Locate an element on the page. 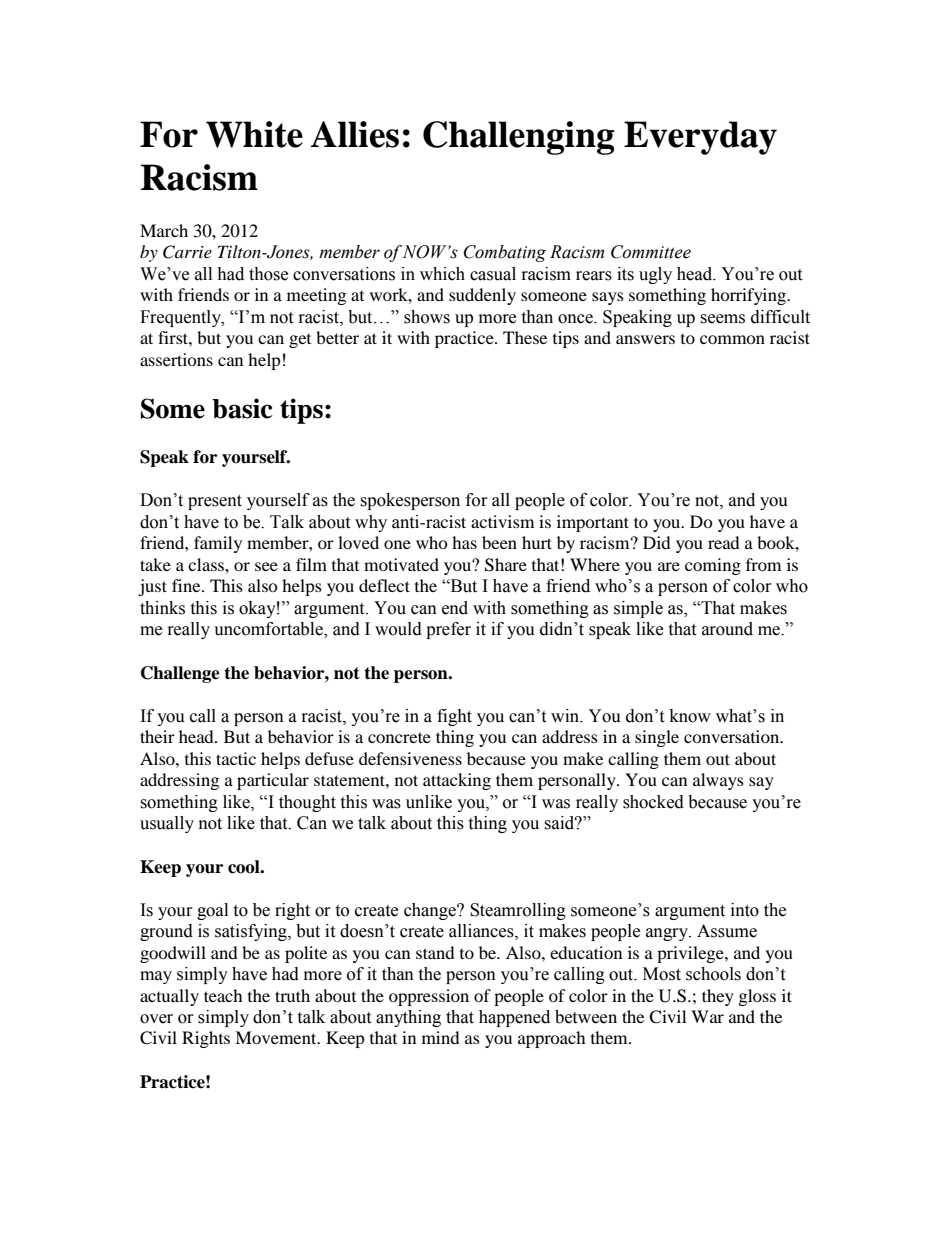  Challenging is located at coordinates (518, 138).
